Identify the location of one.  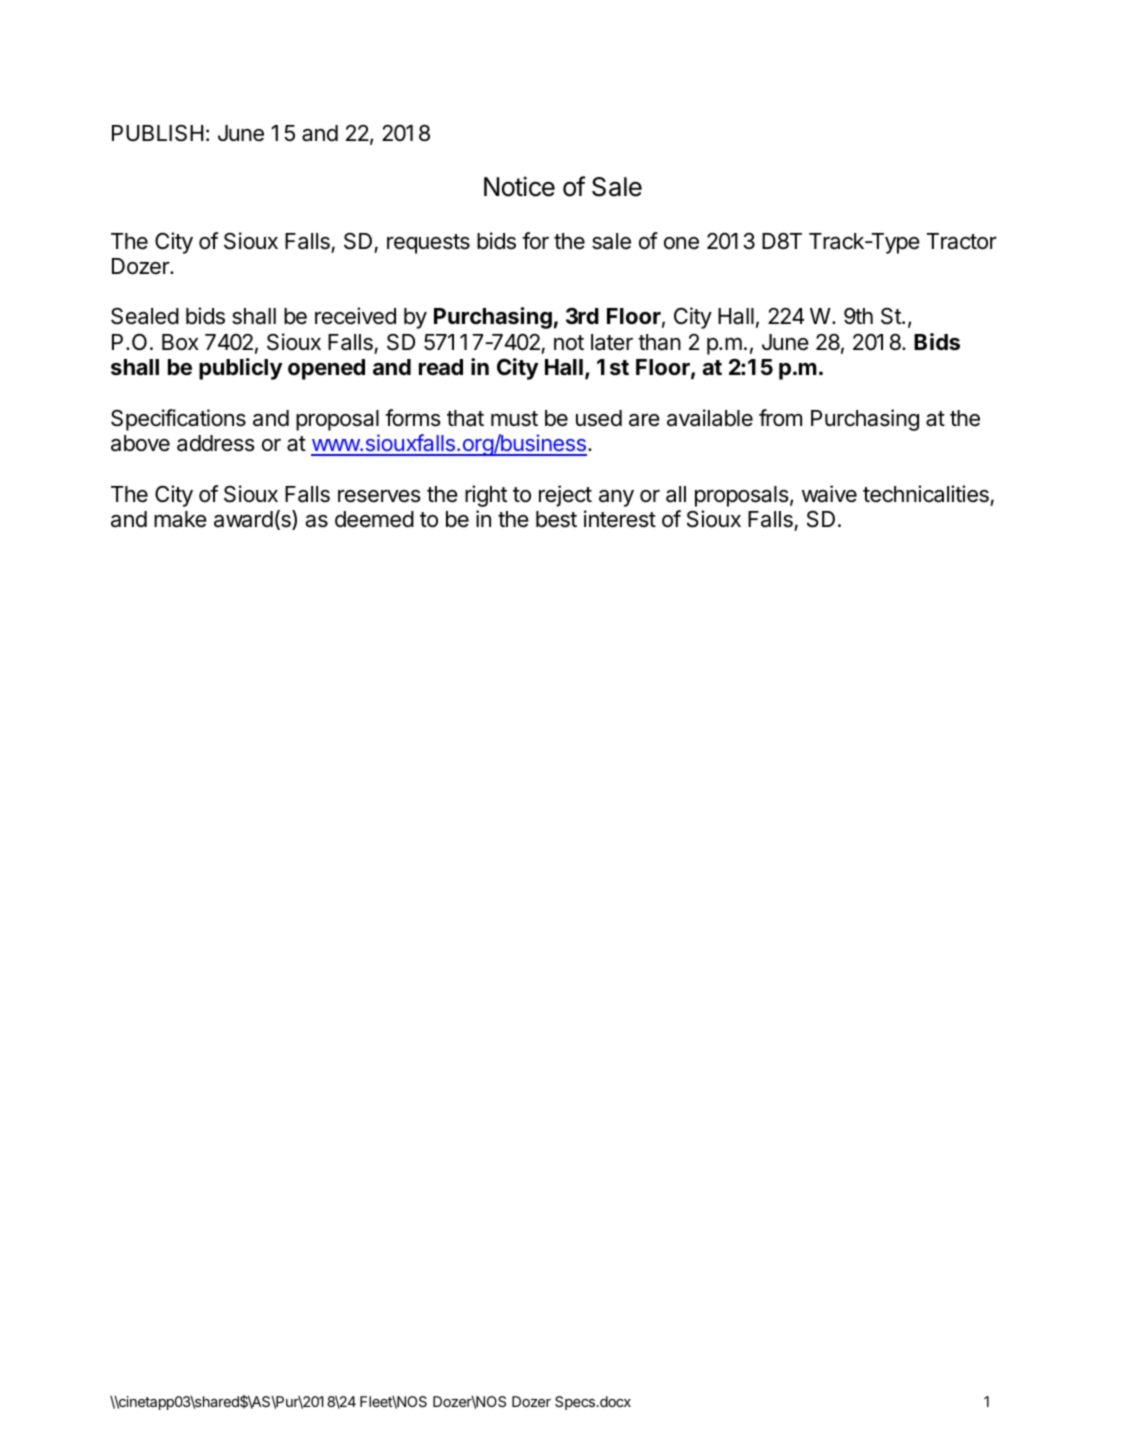
(681, 243).
